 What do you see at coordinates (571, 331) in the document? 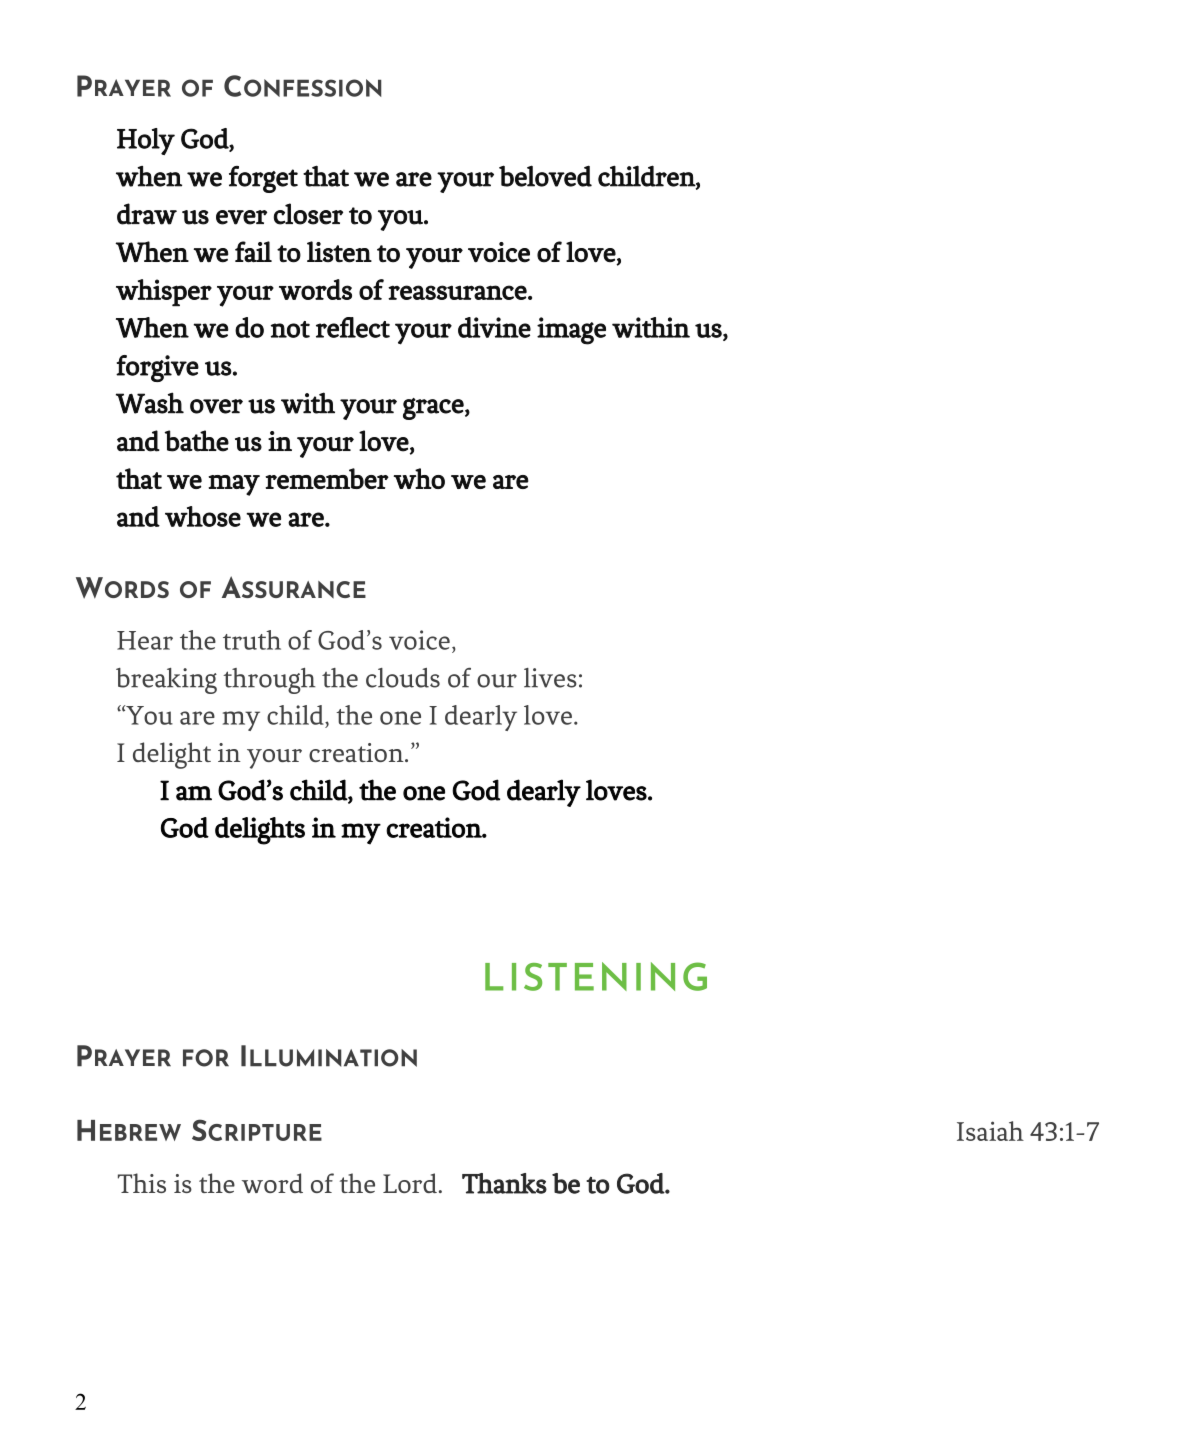
I see `image` at bounding box center [571, 331].
